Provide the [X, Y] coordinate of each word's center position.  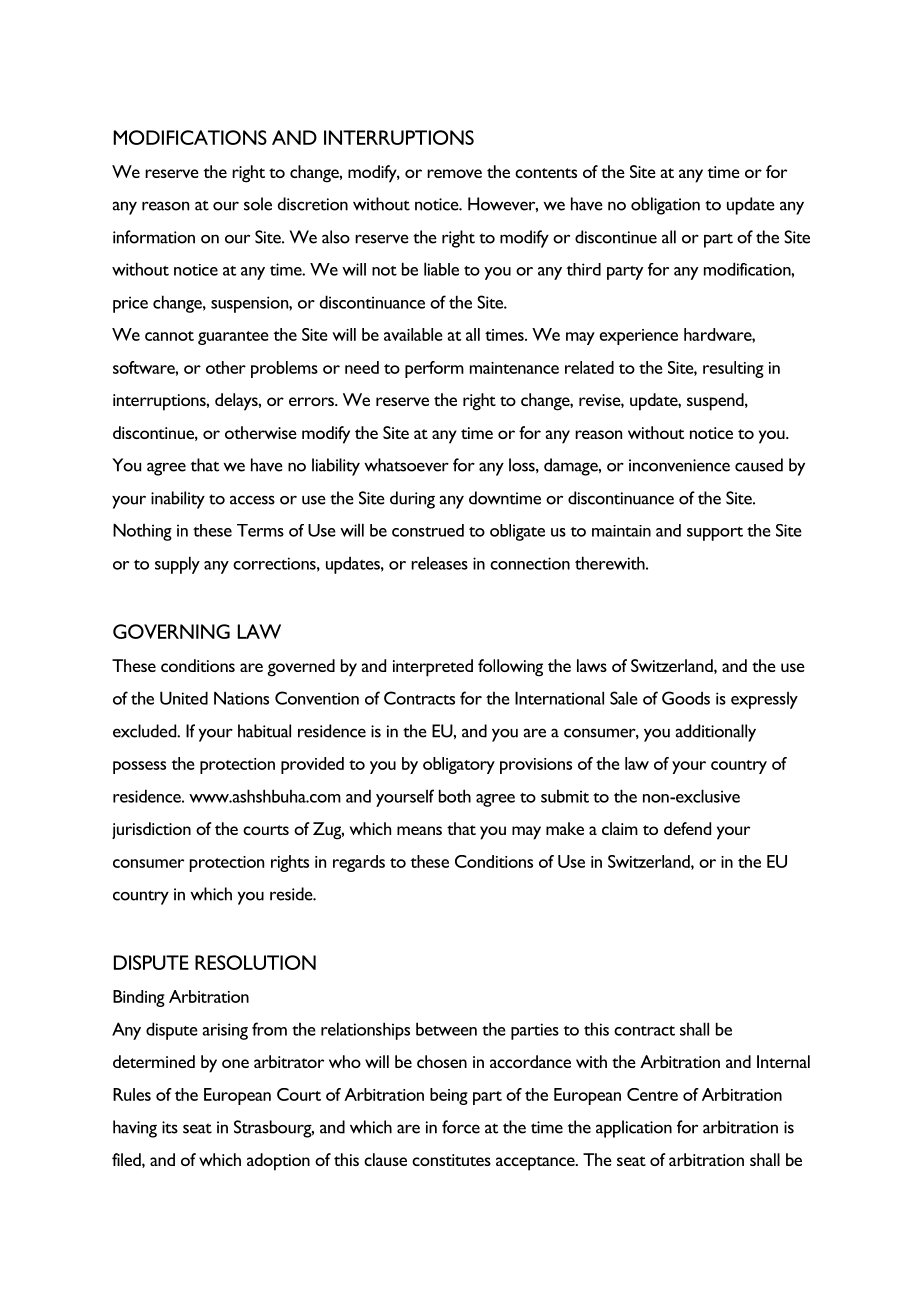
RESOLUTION [255, 962]
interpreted [433, 668]
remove [454, 173]
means [419, 830]
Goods [686, 698]
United [184, 698]
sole [258, 204]
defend [687, 828]
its [170, 1127]
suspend [716, 402]
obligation [665, 206]
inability [178, 500]
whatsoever [406, 465]
